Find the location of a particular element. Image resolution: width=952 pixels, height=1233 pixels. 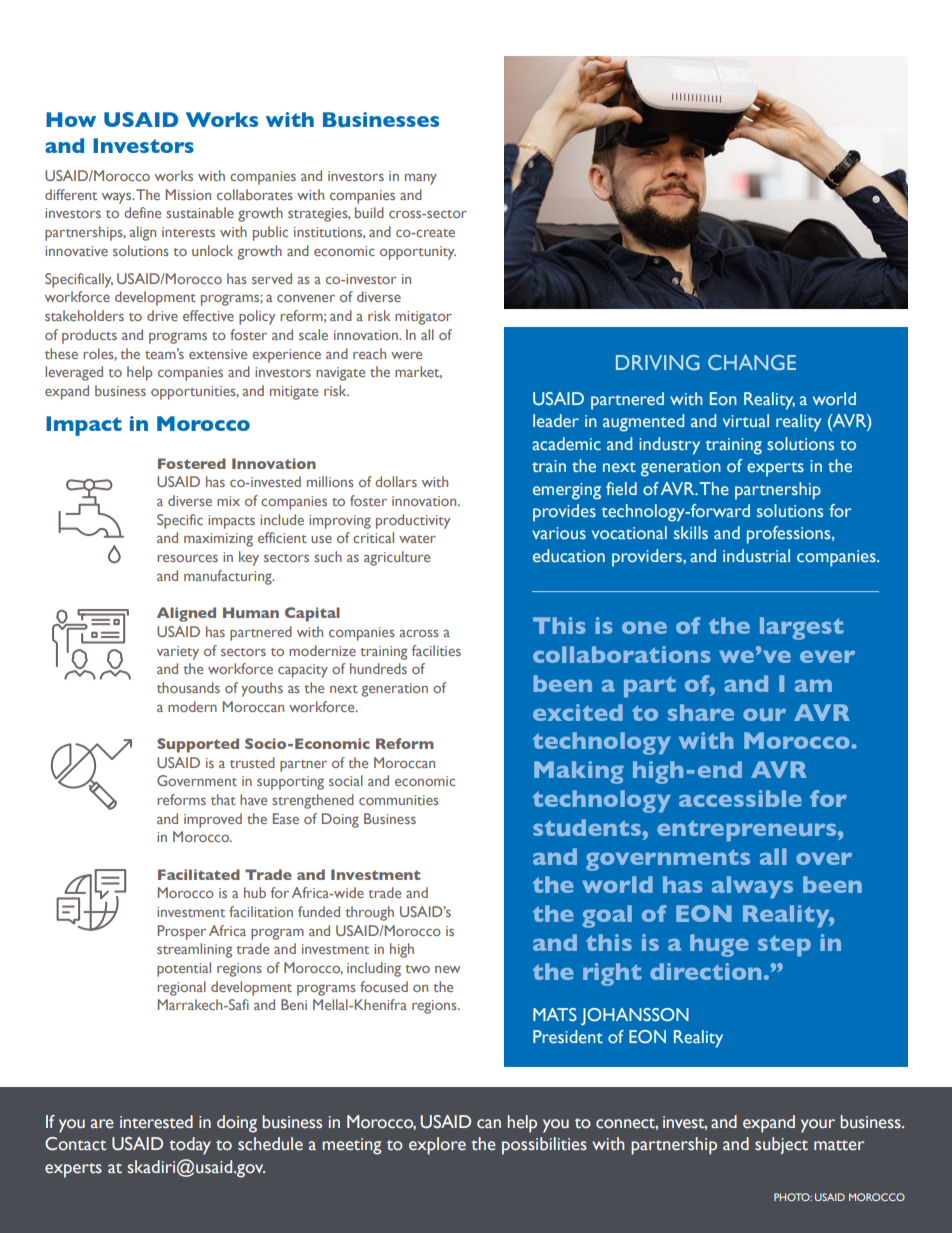

CHANGE is located at coordinates (752, 362).
